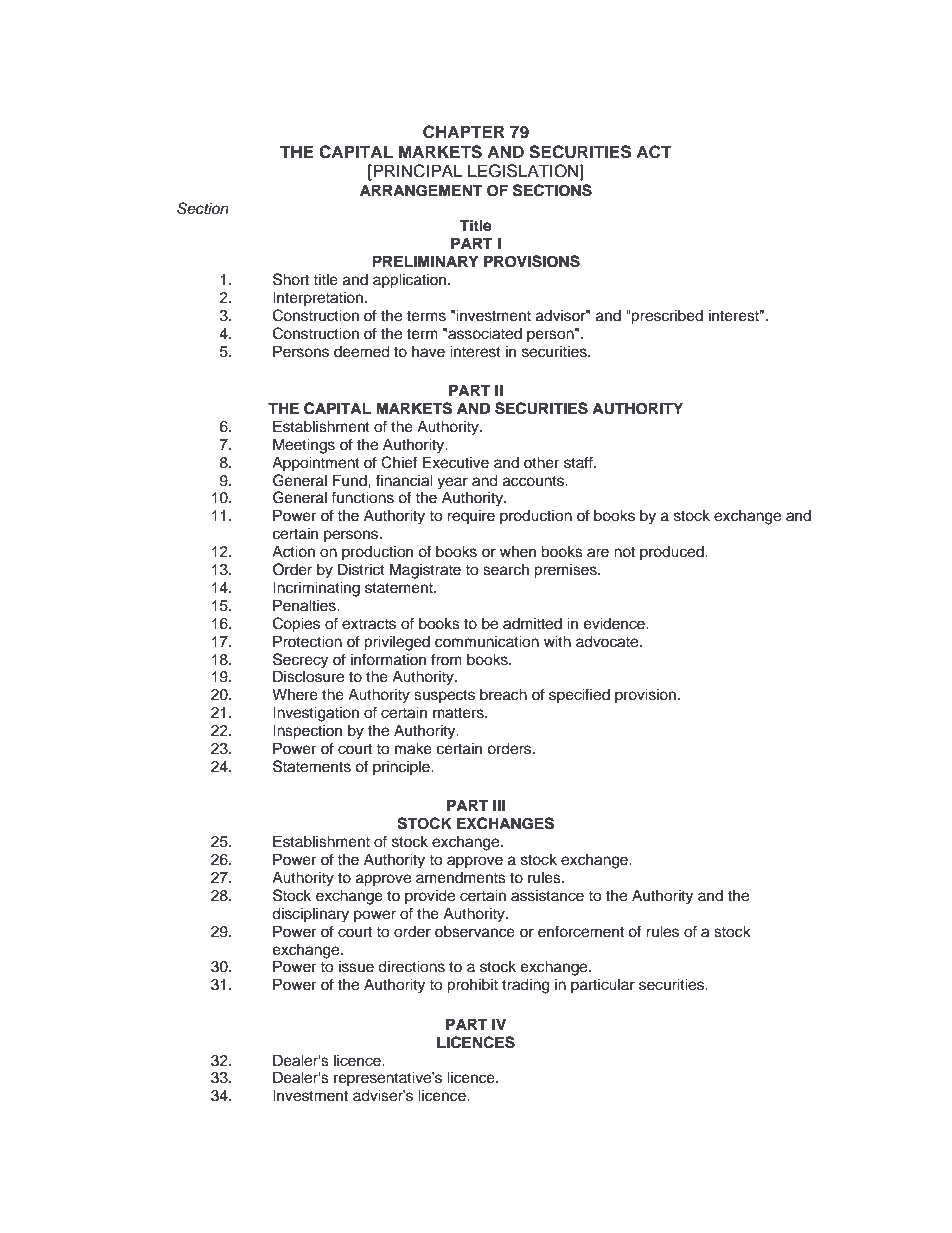  I want to click on CHAPTER, so click(464, 132).
